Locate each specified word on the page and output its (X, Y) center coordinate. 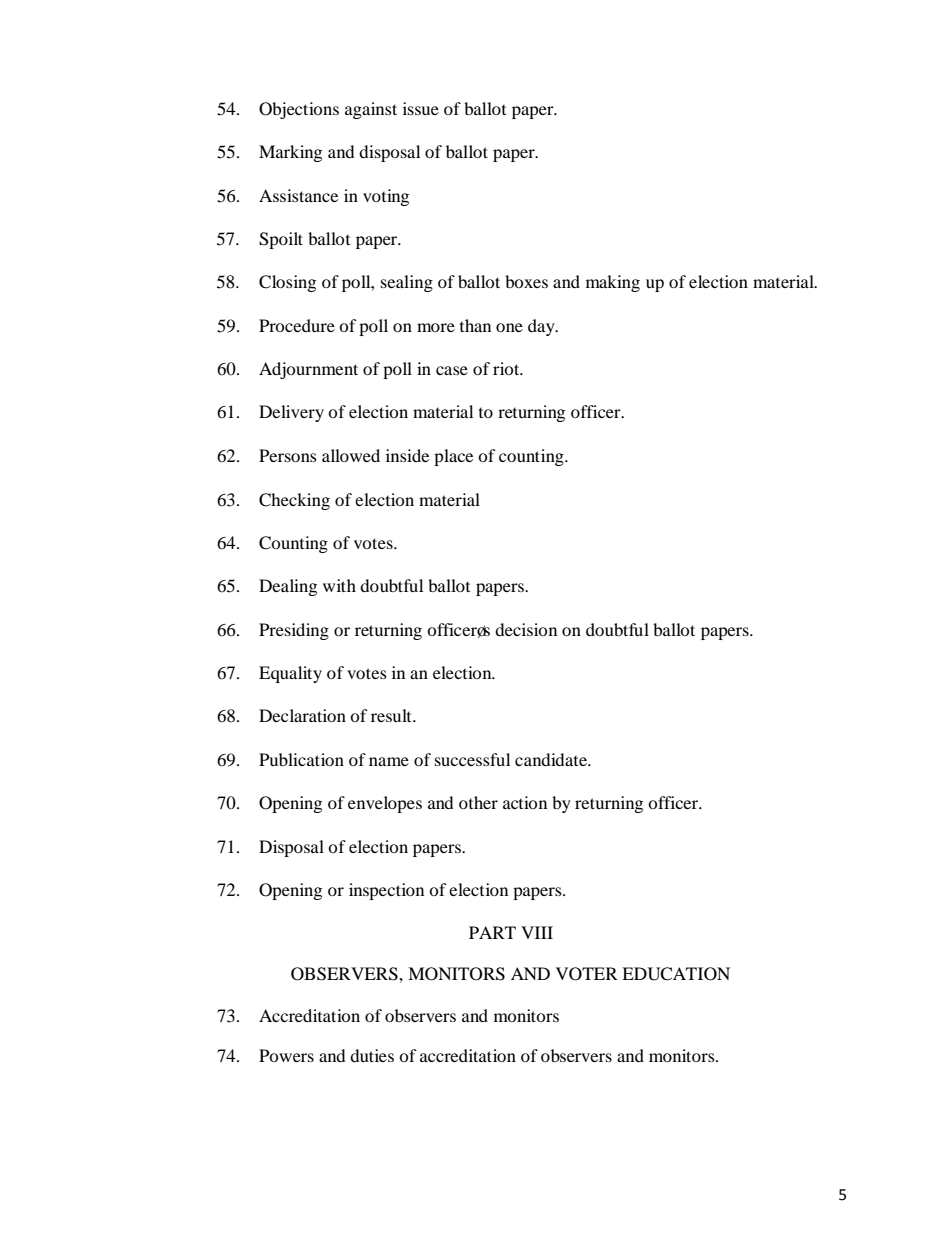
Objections (299, 110)
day (542, 327)
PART (492, 932)
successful (472, 759)
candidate (552, 759)
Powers (286, 1055)
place (453, 457)
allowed (351, 455)
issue (421, 108)
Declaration (302, 715)
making (613, 283)
